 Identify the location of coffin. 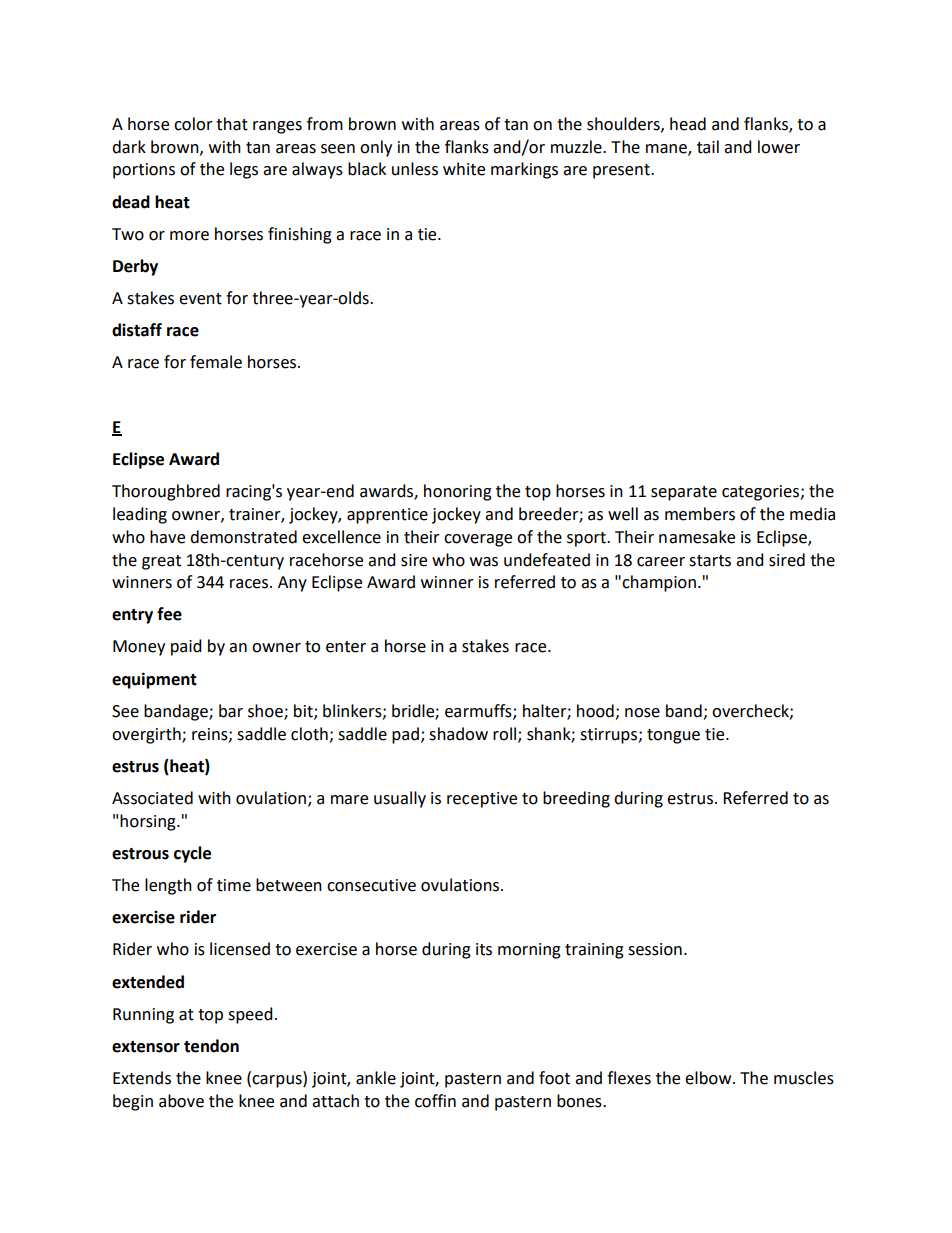
(435, 1101).
